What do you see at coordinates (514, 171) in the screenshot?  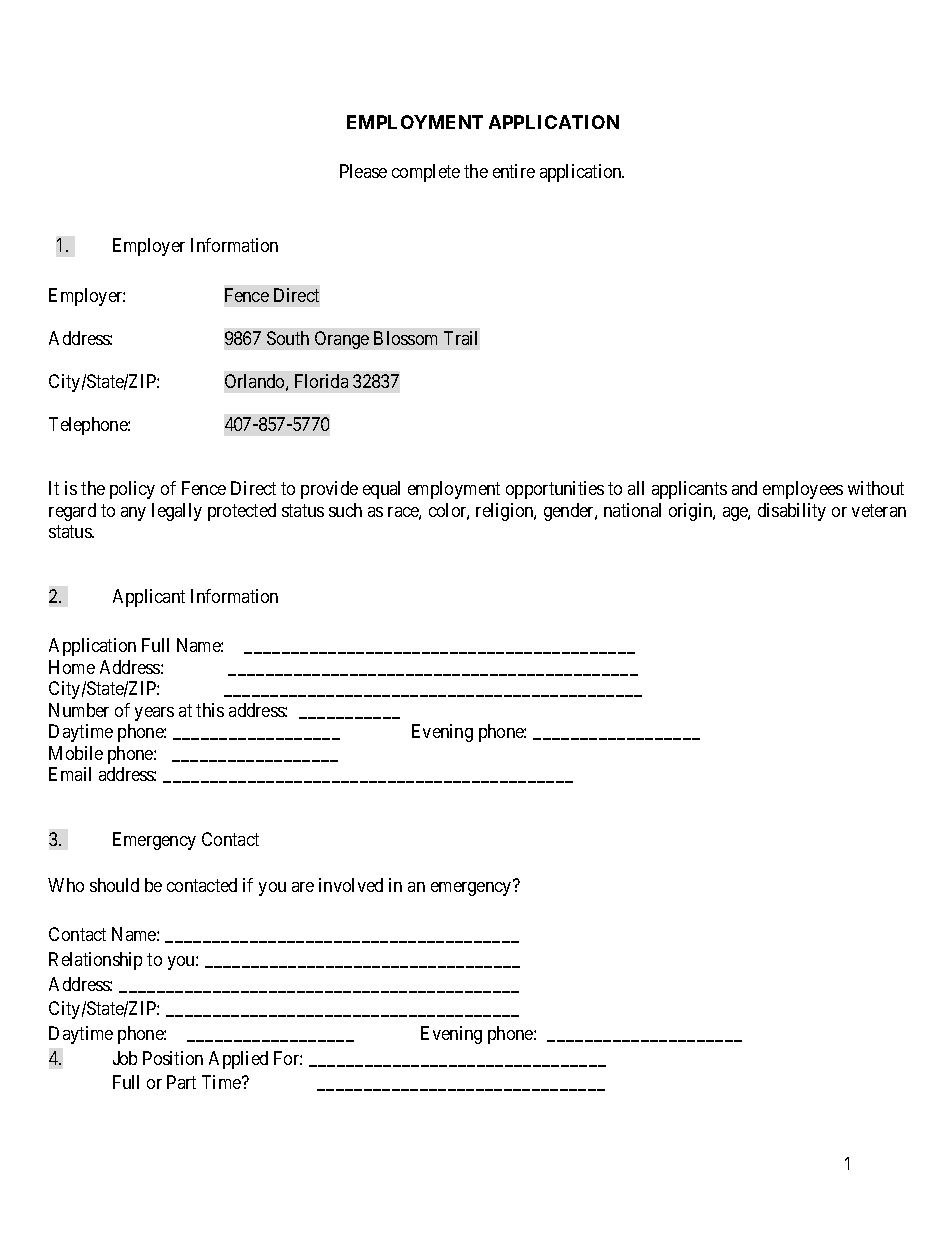 I see `entire` at bounding box center [514, 171].
